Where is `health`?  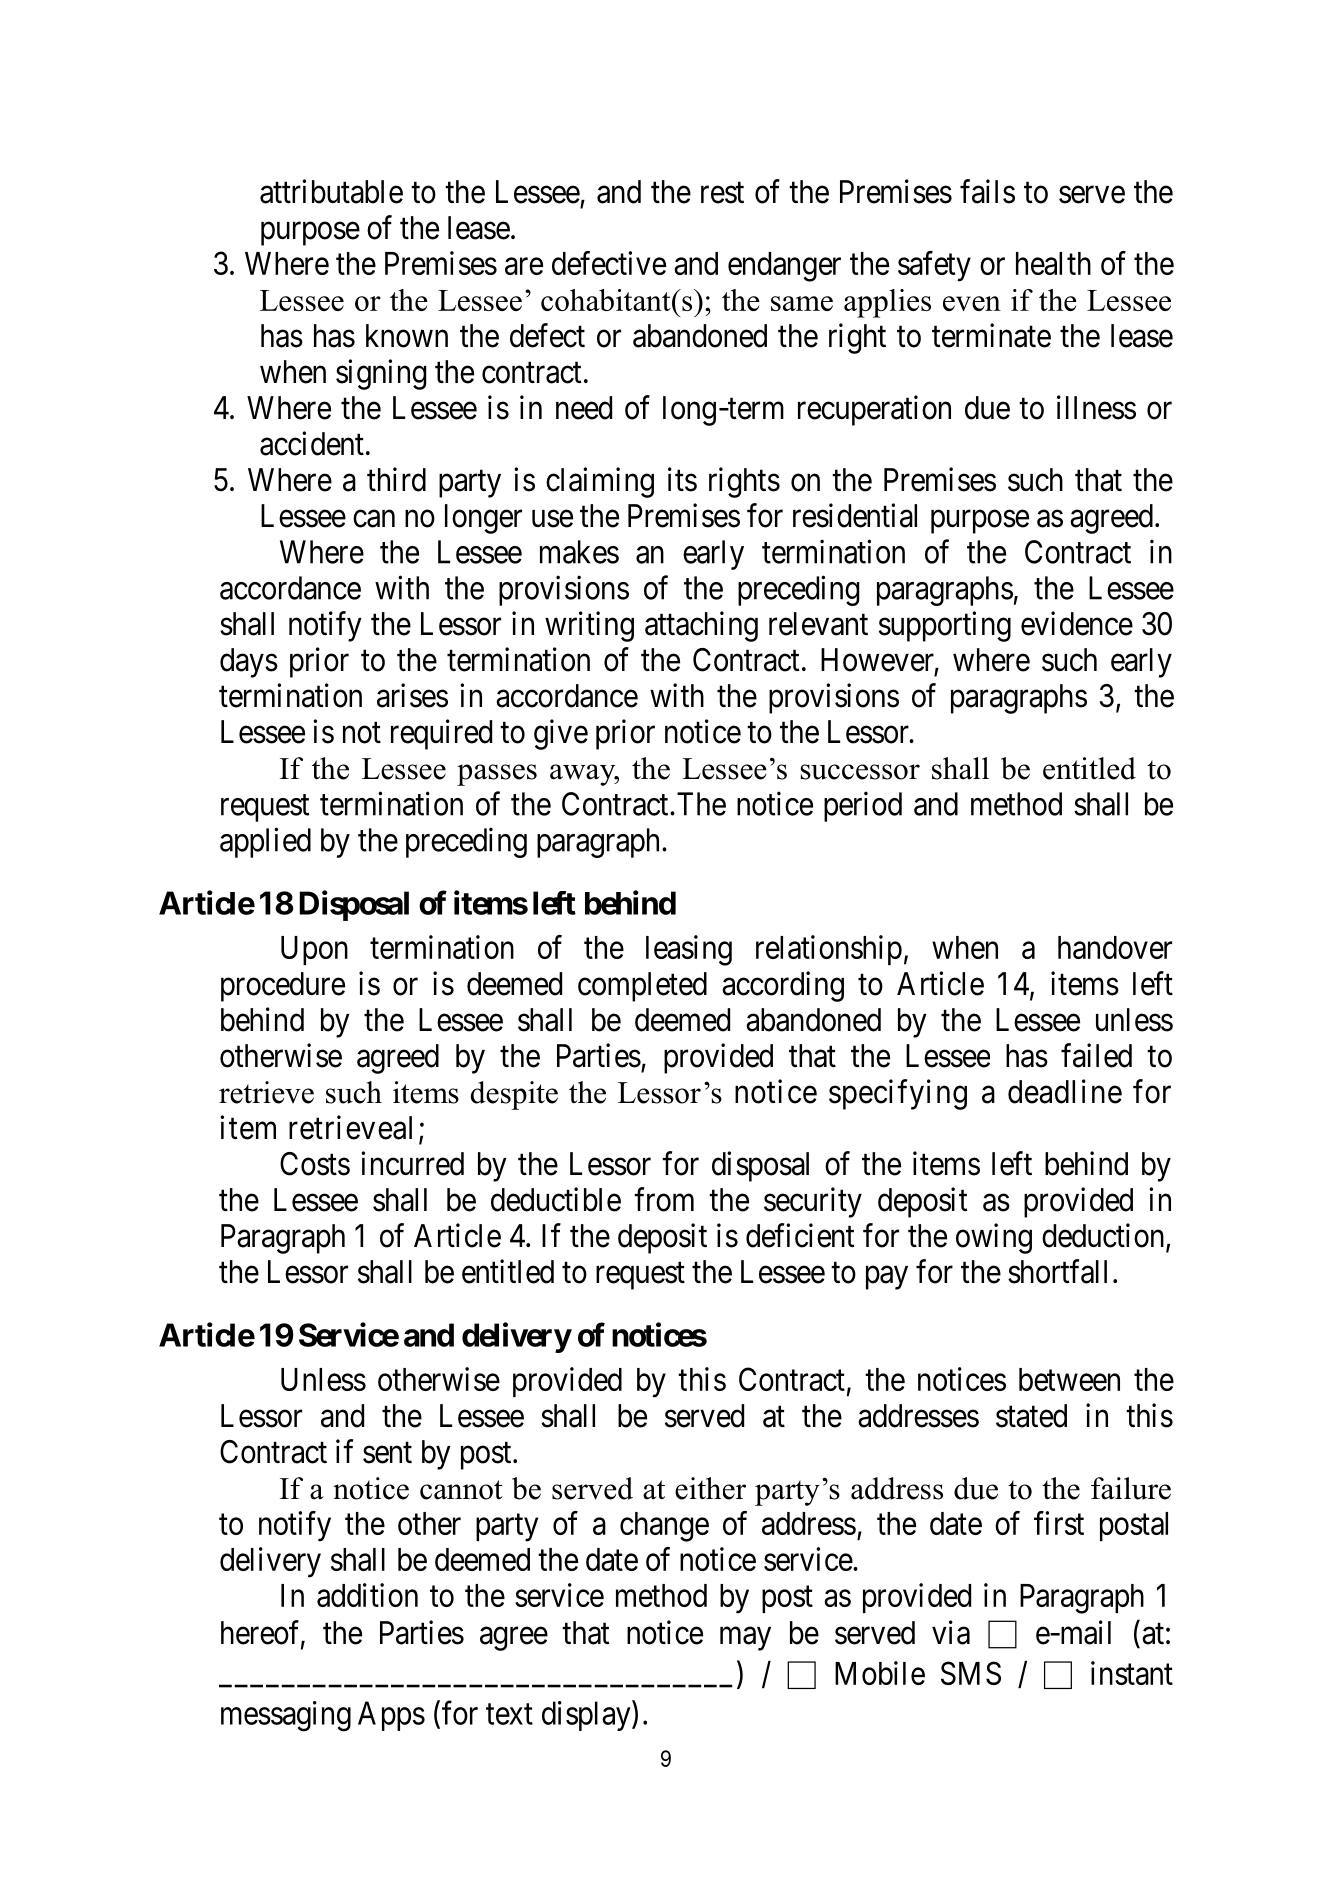 health is located at coordinates (1053, 263).
